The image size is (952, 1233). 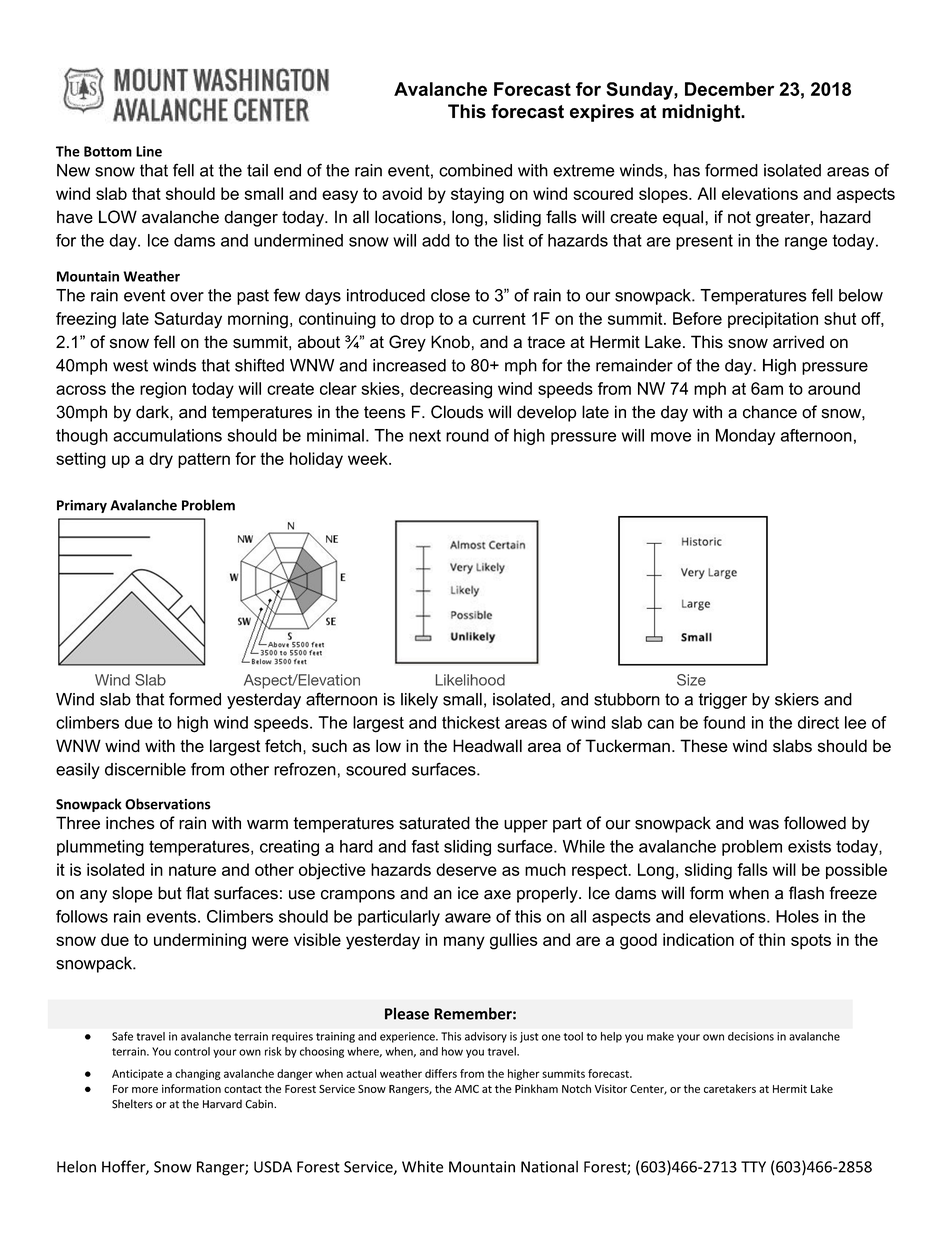 I want to click on White, so click(x=422, y=1166).
